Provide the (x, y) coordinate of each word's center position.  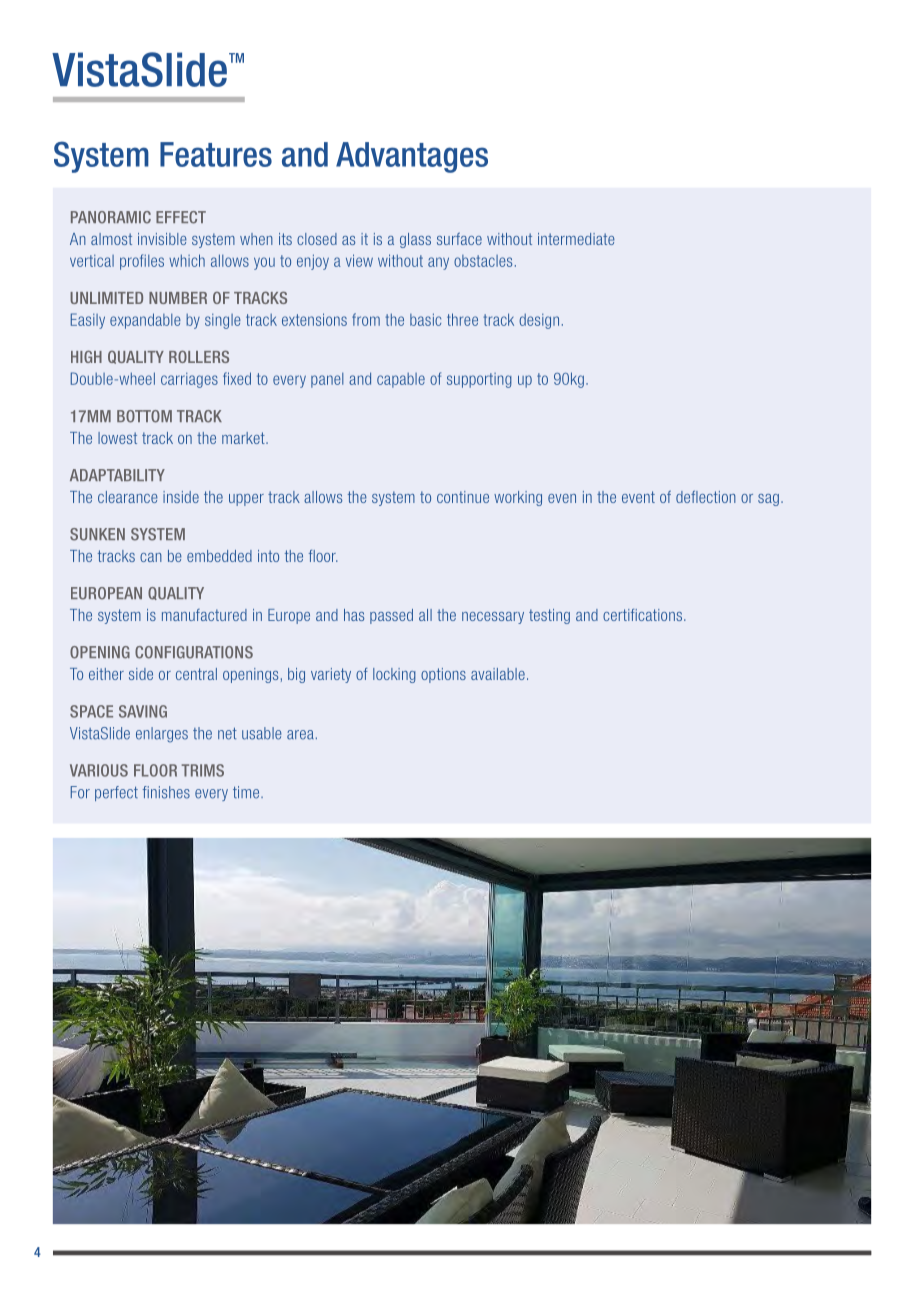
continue (463, 497)
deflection (706, 497)
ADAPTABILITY (117, 475)
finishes (166, 792)
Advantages (412, 157)
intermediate (576, 239)
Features (216, 154)
